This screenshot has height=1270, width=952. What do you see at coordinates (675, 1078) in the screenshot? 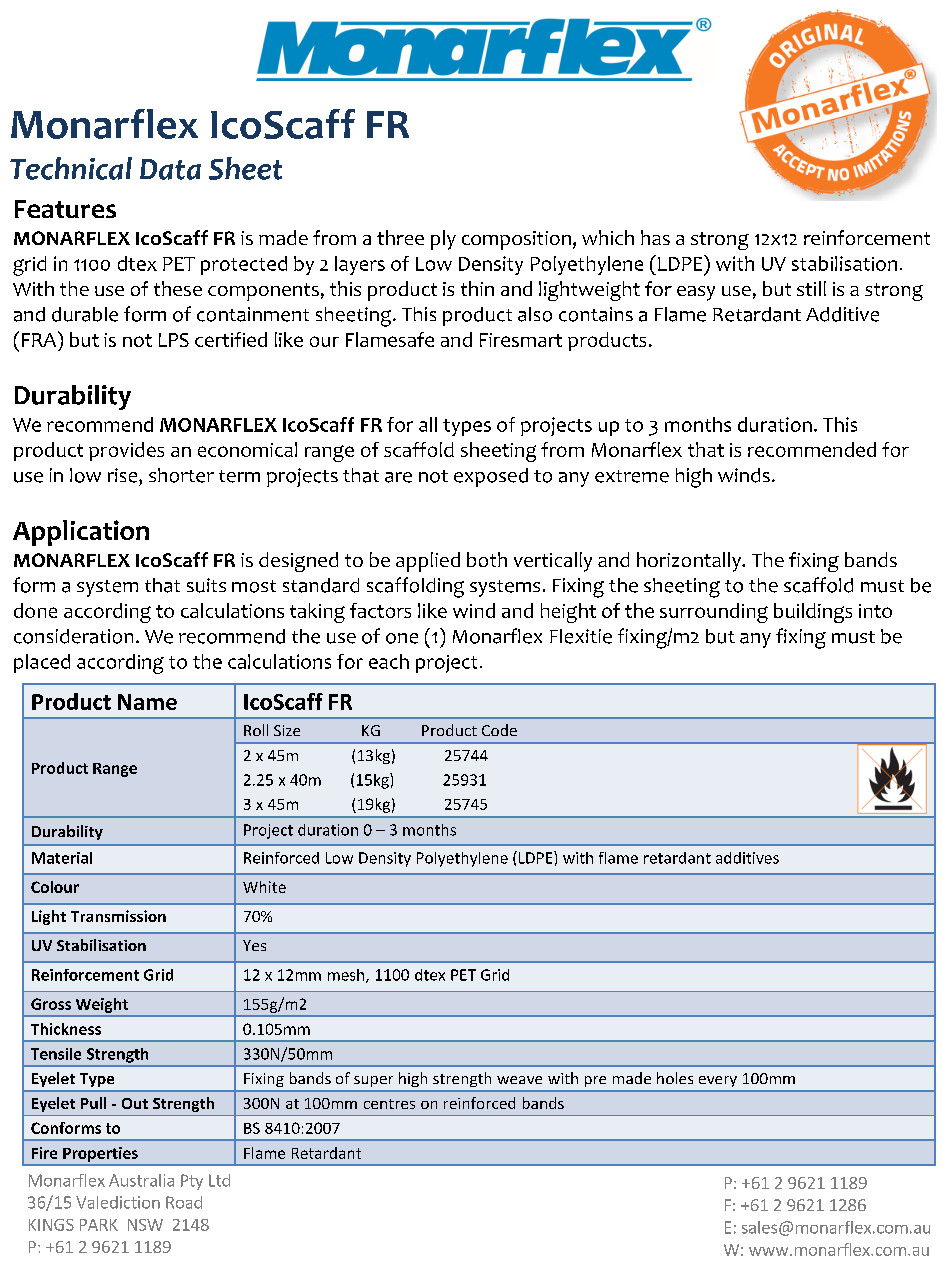
I see `holes` at bounding box center [675, 1078].
